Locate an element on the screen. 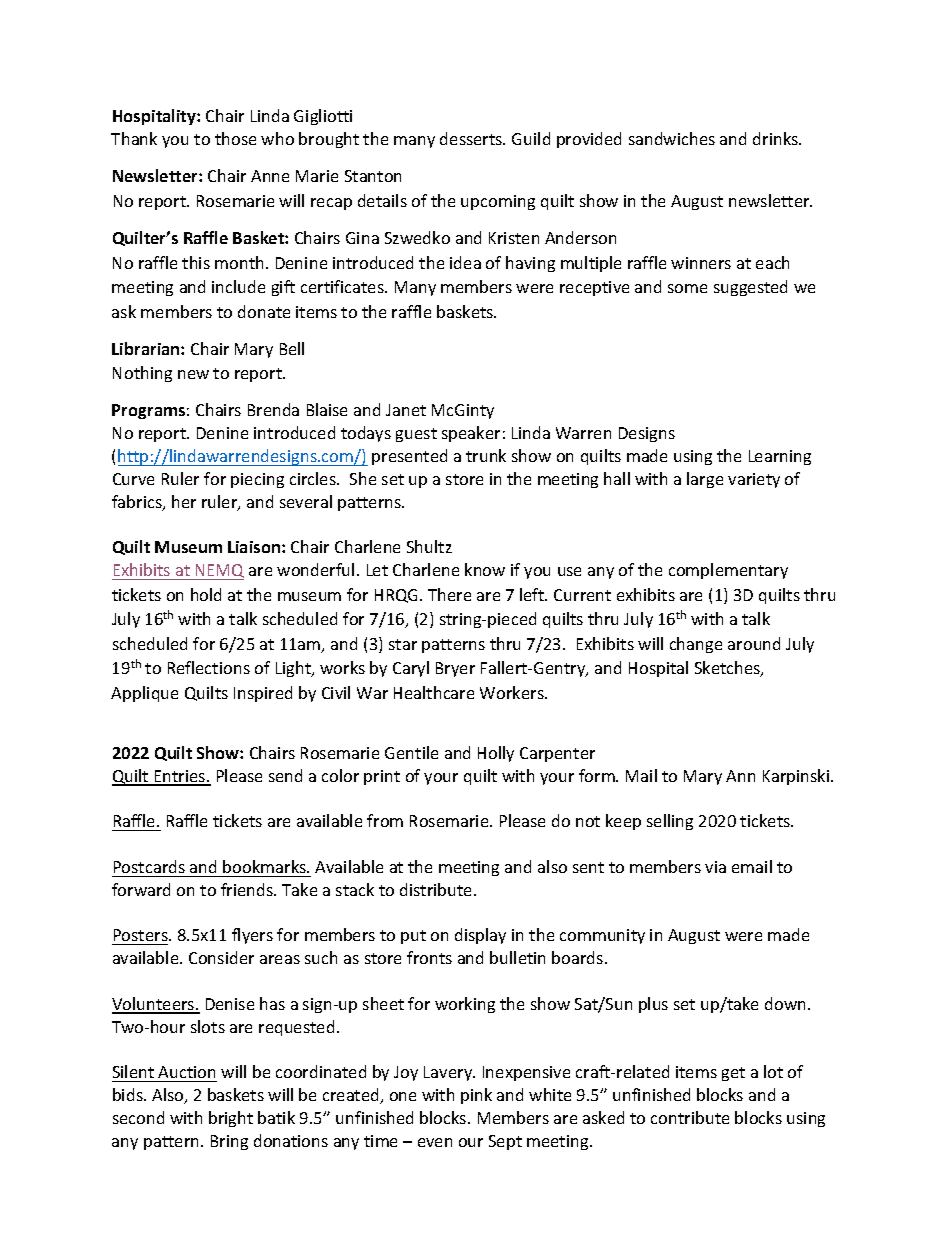  bright is located at coordinates (231, 1119).
